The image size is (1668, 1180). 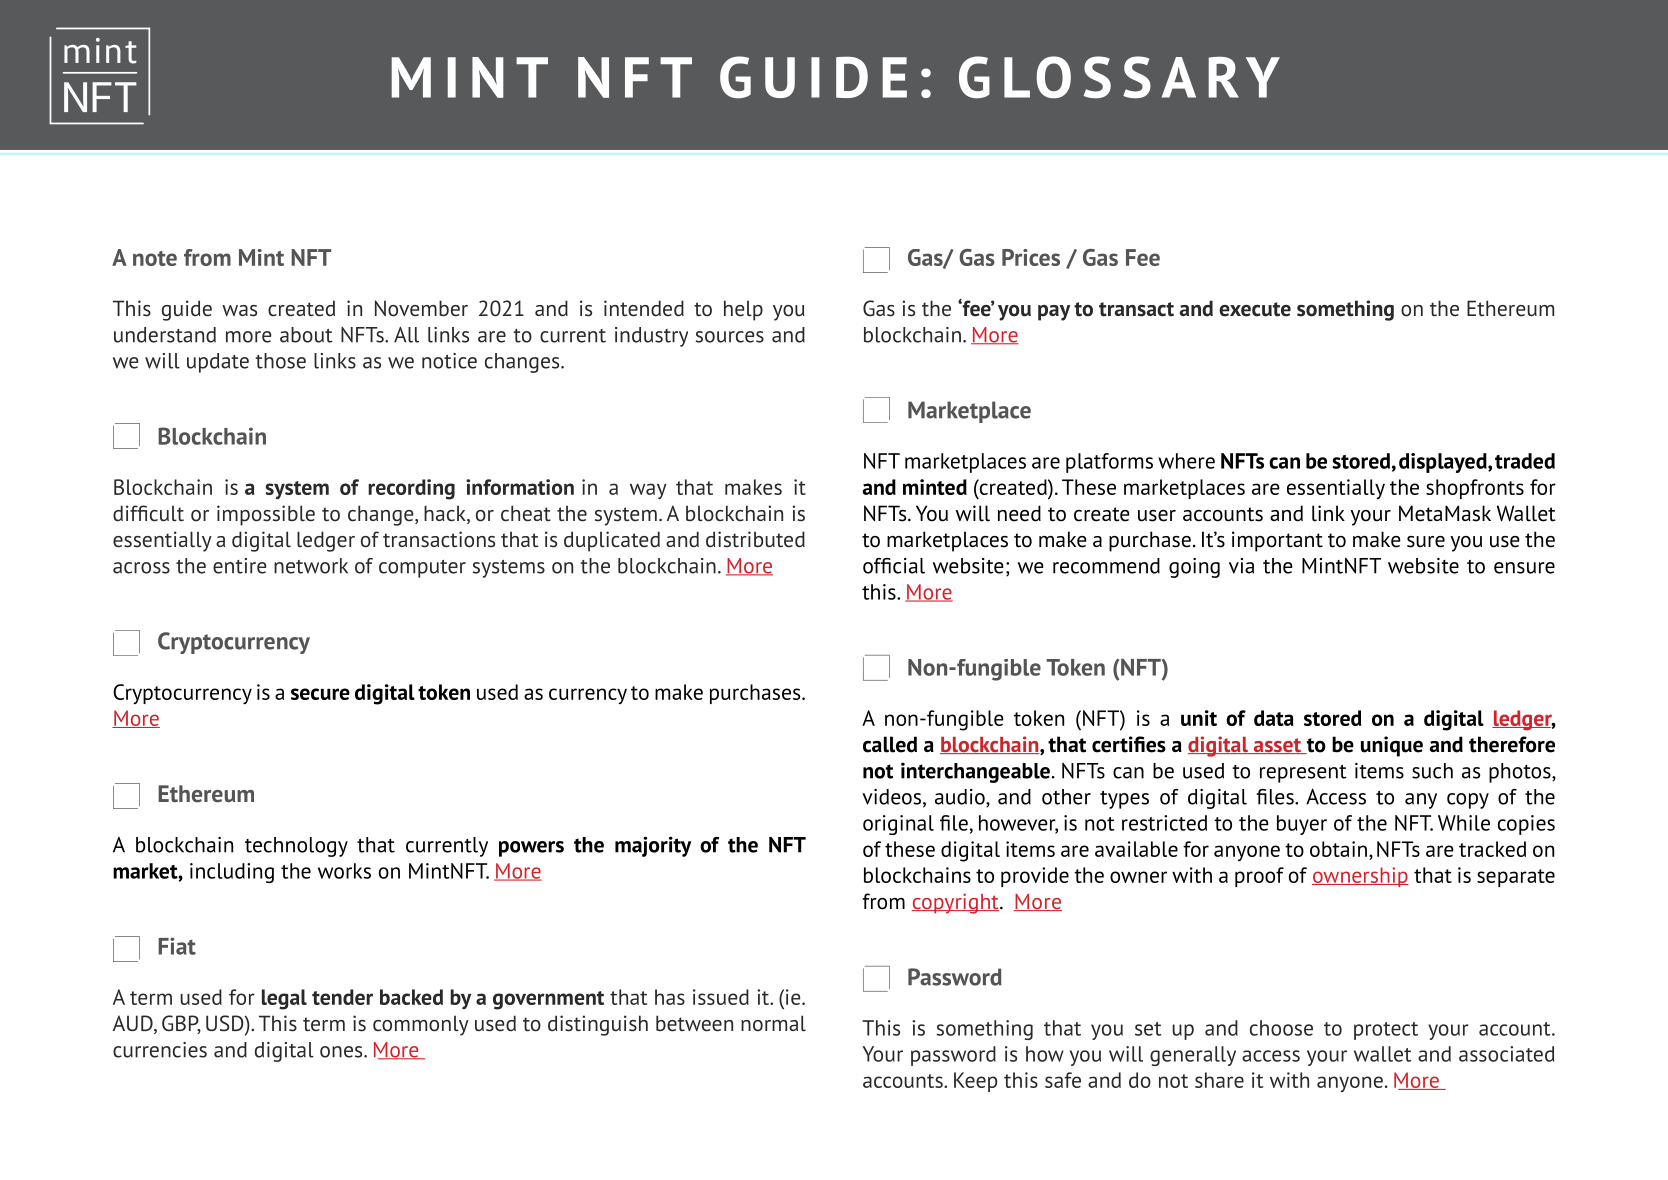 I want to click on distributed, so click(x=755, y=539).
